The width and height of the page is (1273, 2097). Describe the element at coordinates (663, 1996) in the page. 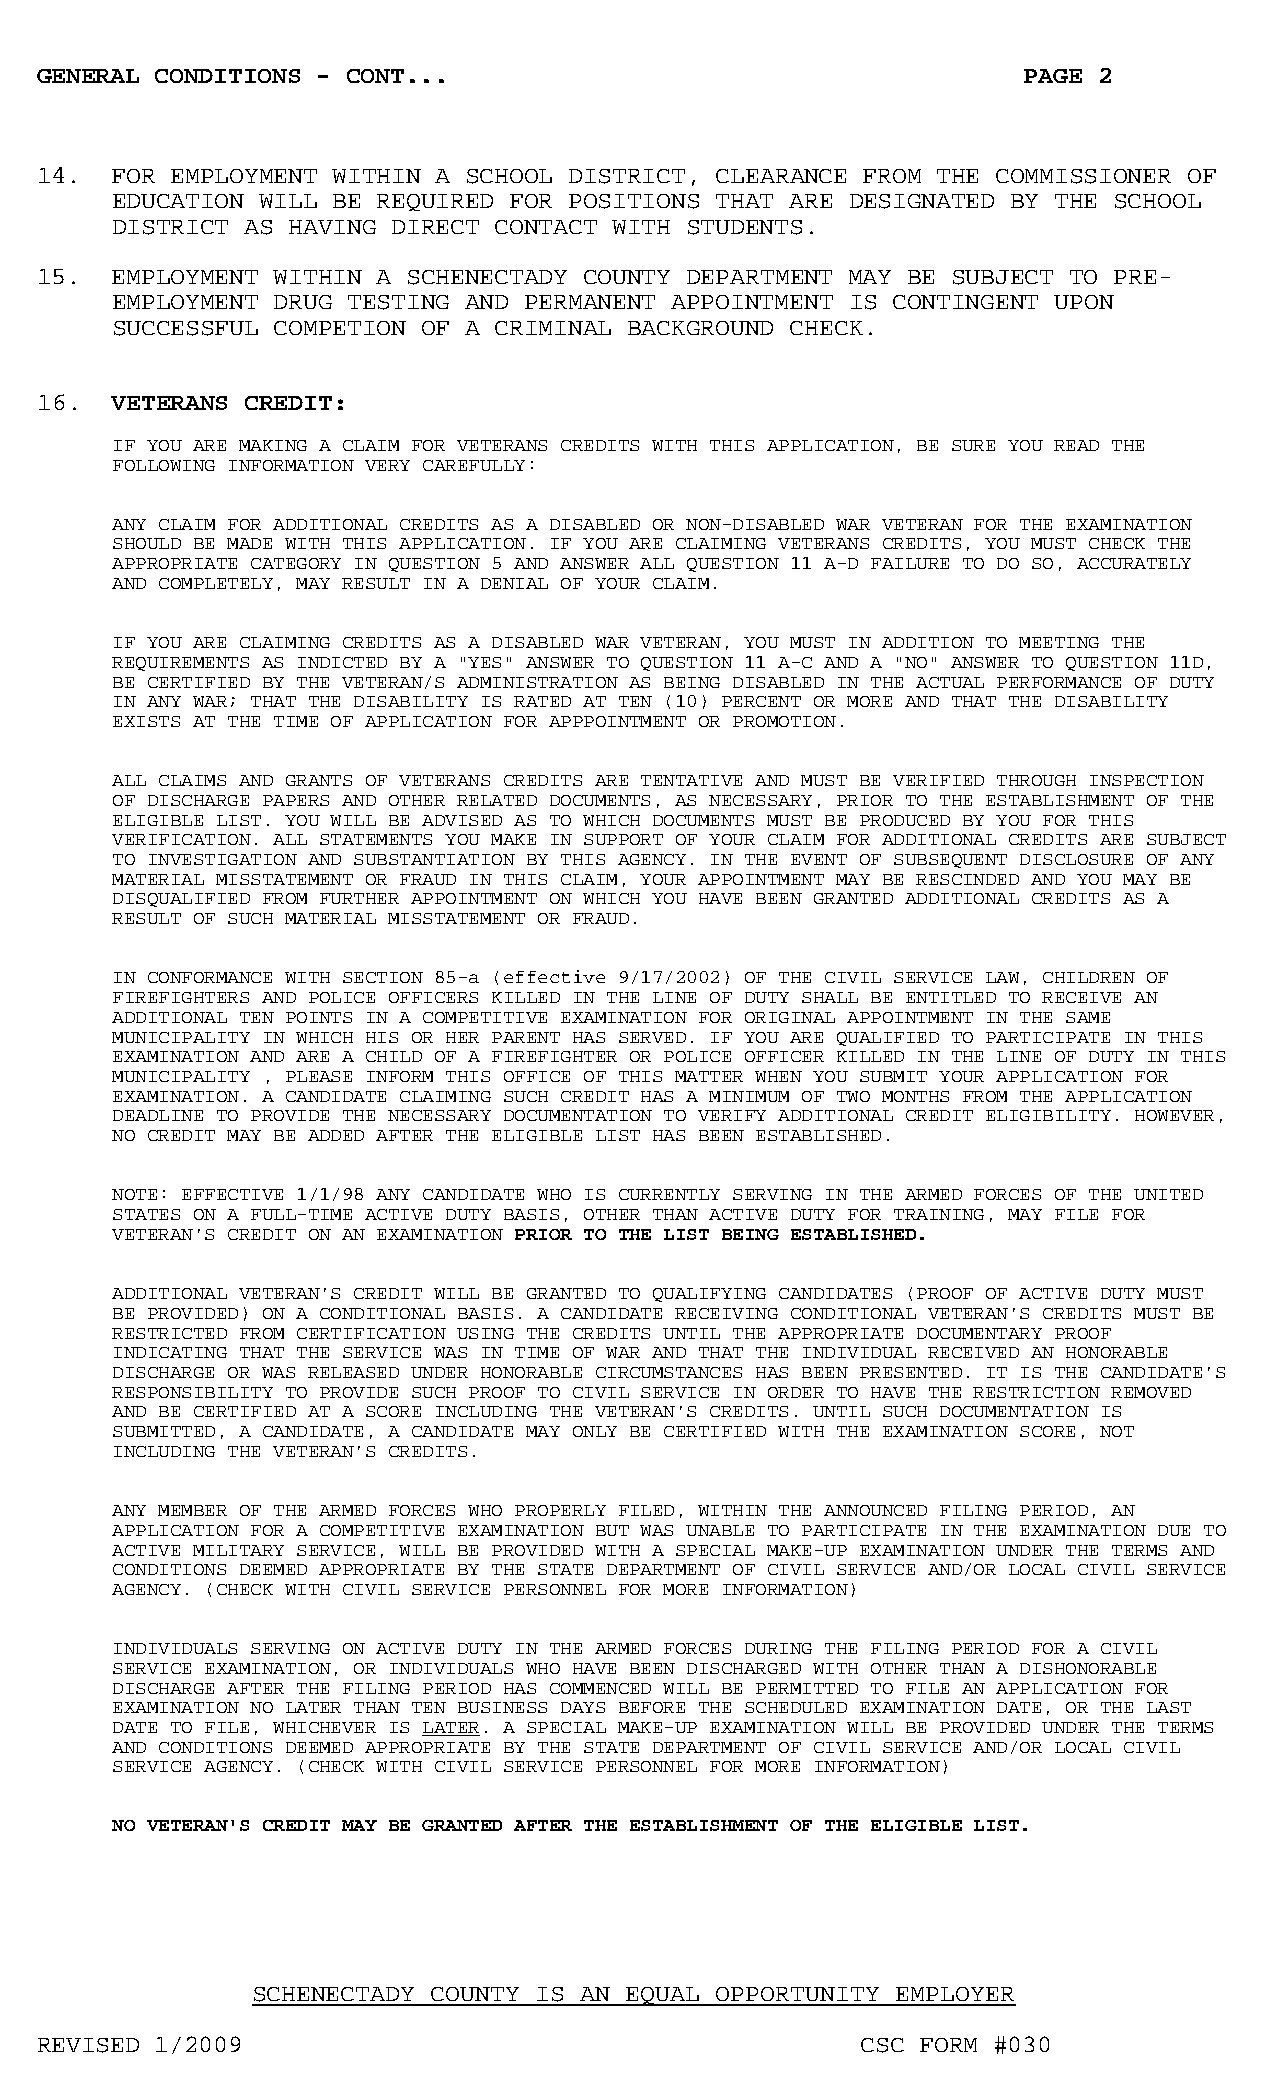

I see `EQUAL` at that location.
